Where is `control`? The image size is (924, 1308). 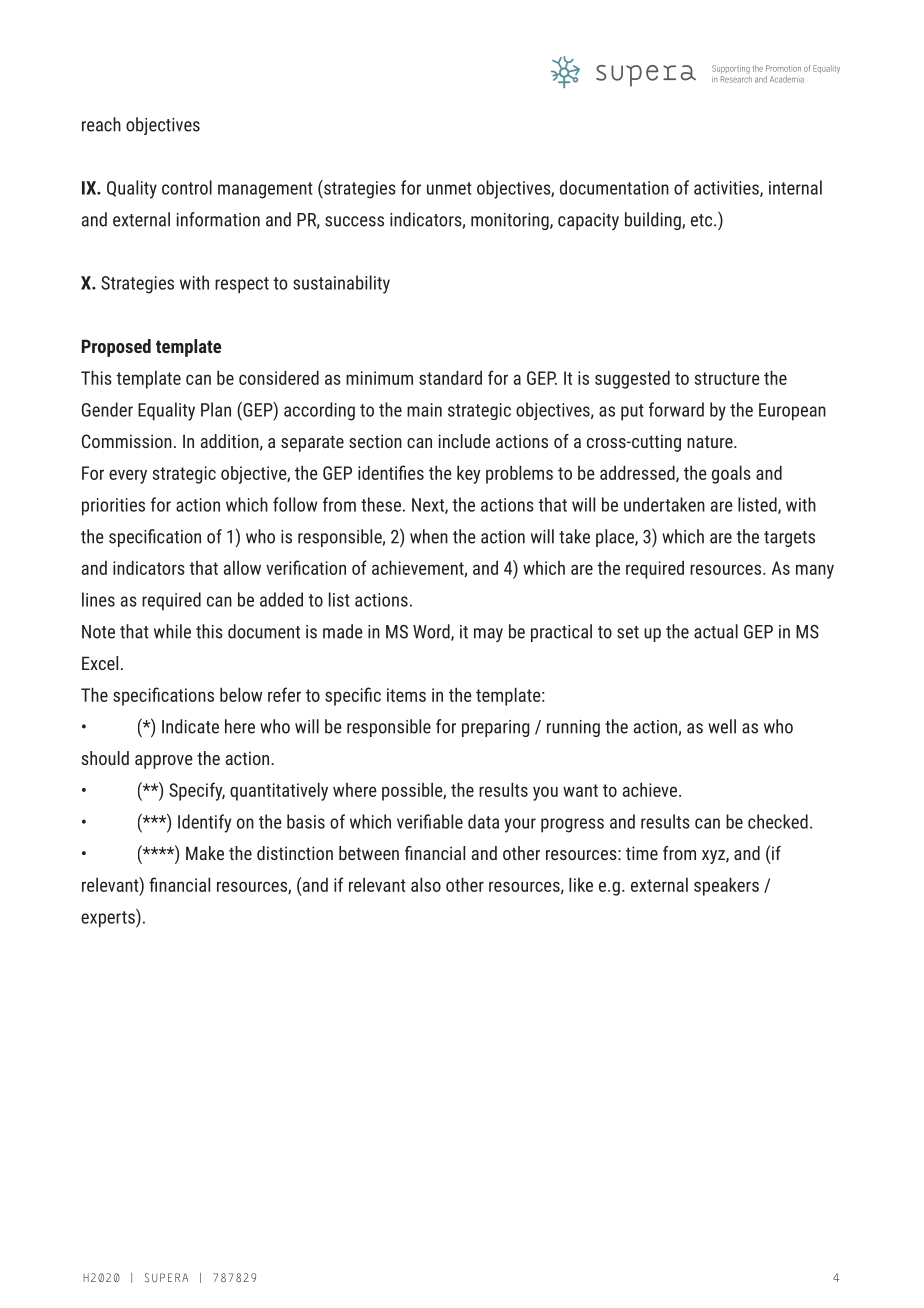
control is located at coordinates (187, 187).
